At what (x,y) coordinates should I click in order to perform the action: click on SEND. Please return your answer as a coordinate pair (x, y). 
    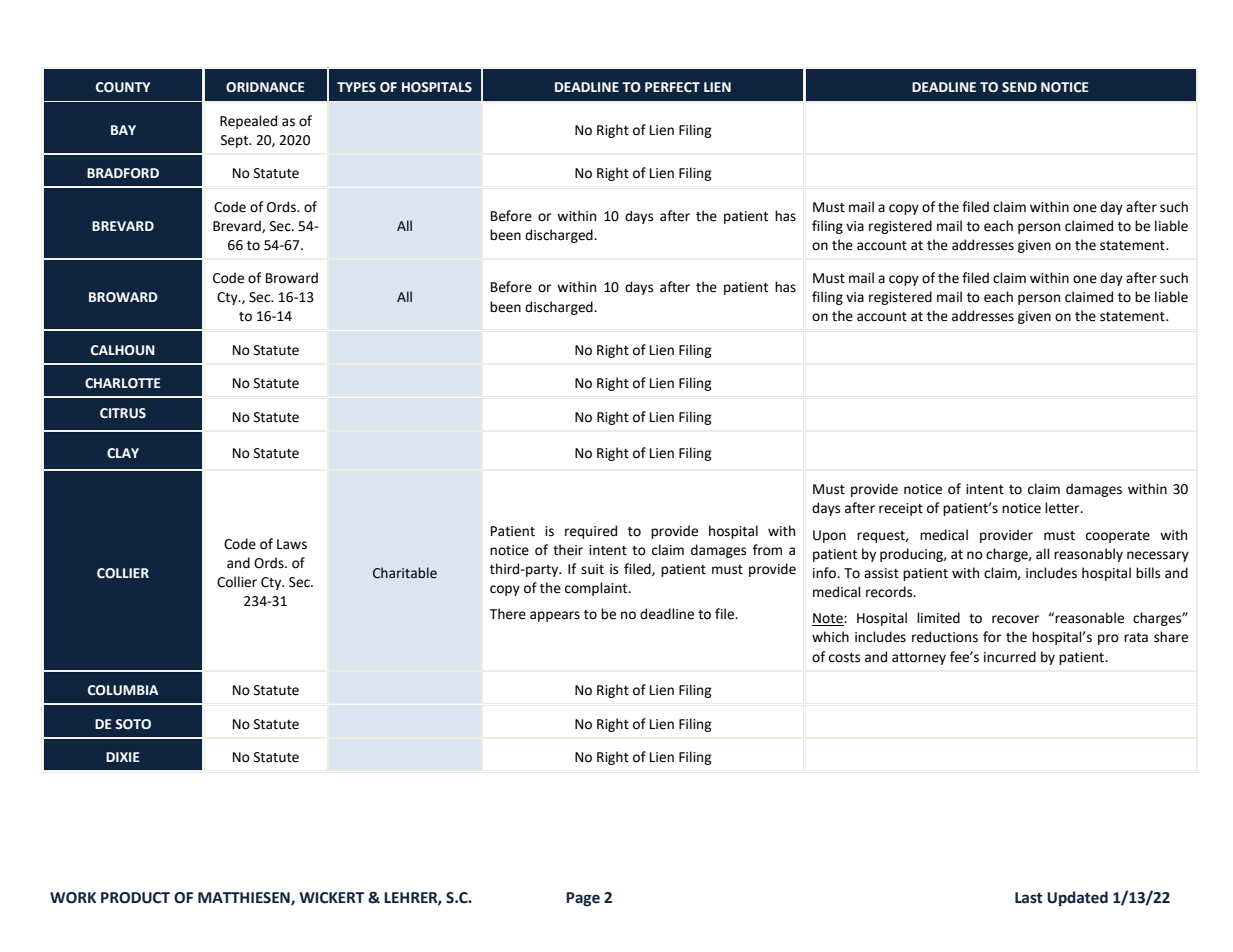
    Looking at the image, I should click on (1019, 87).
